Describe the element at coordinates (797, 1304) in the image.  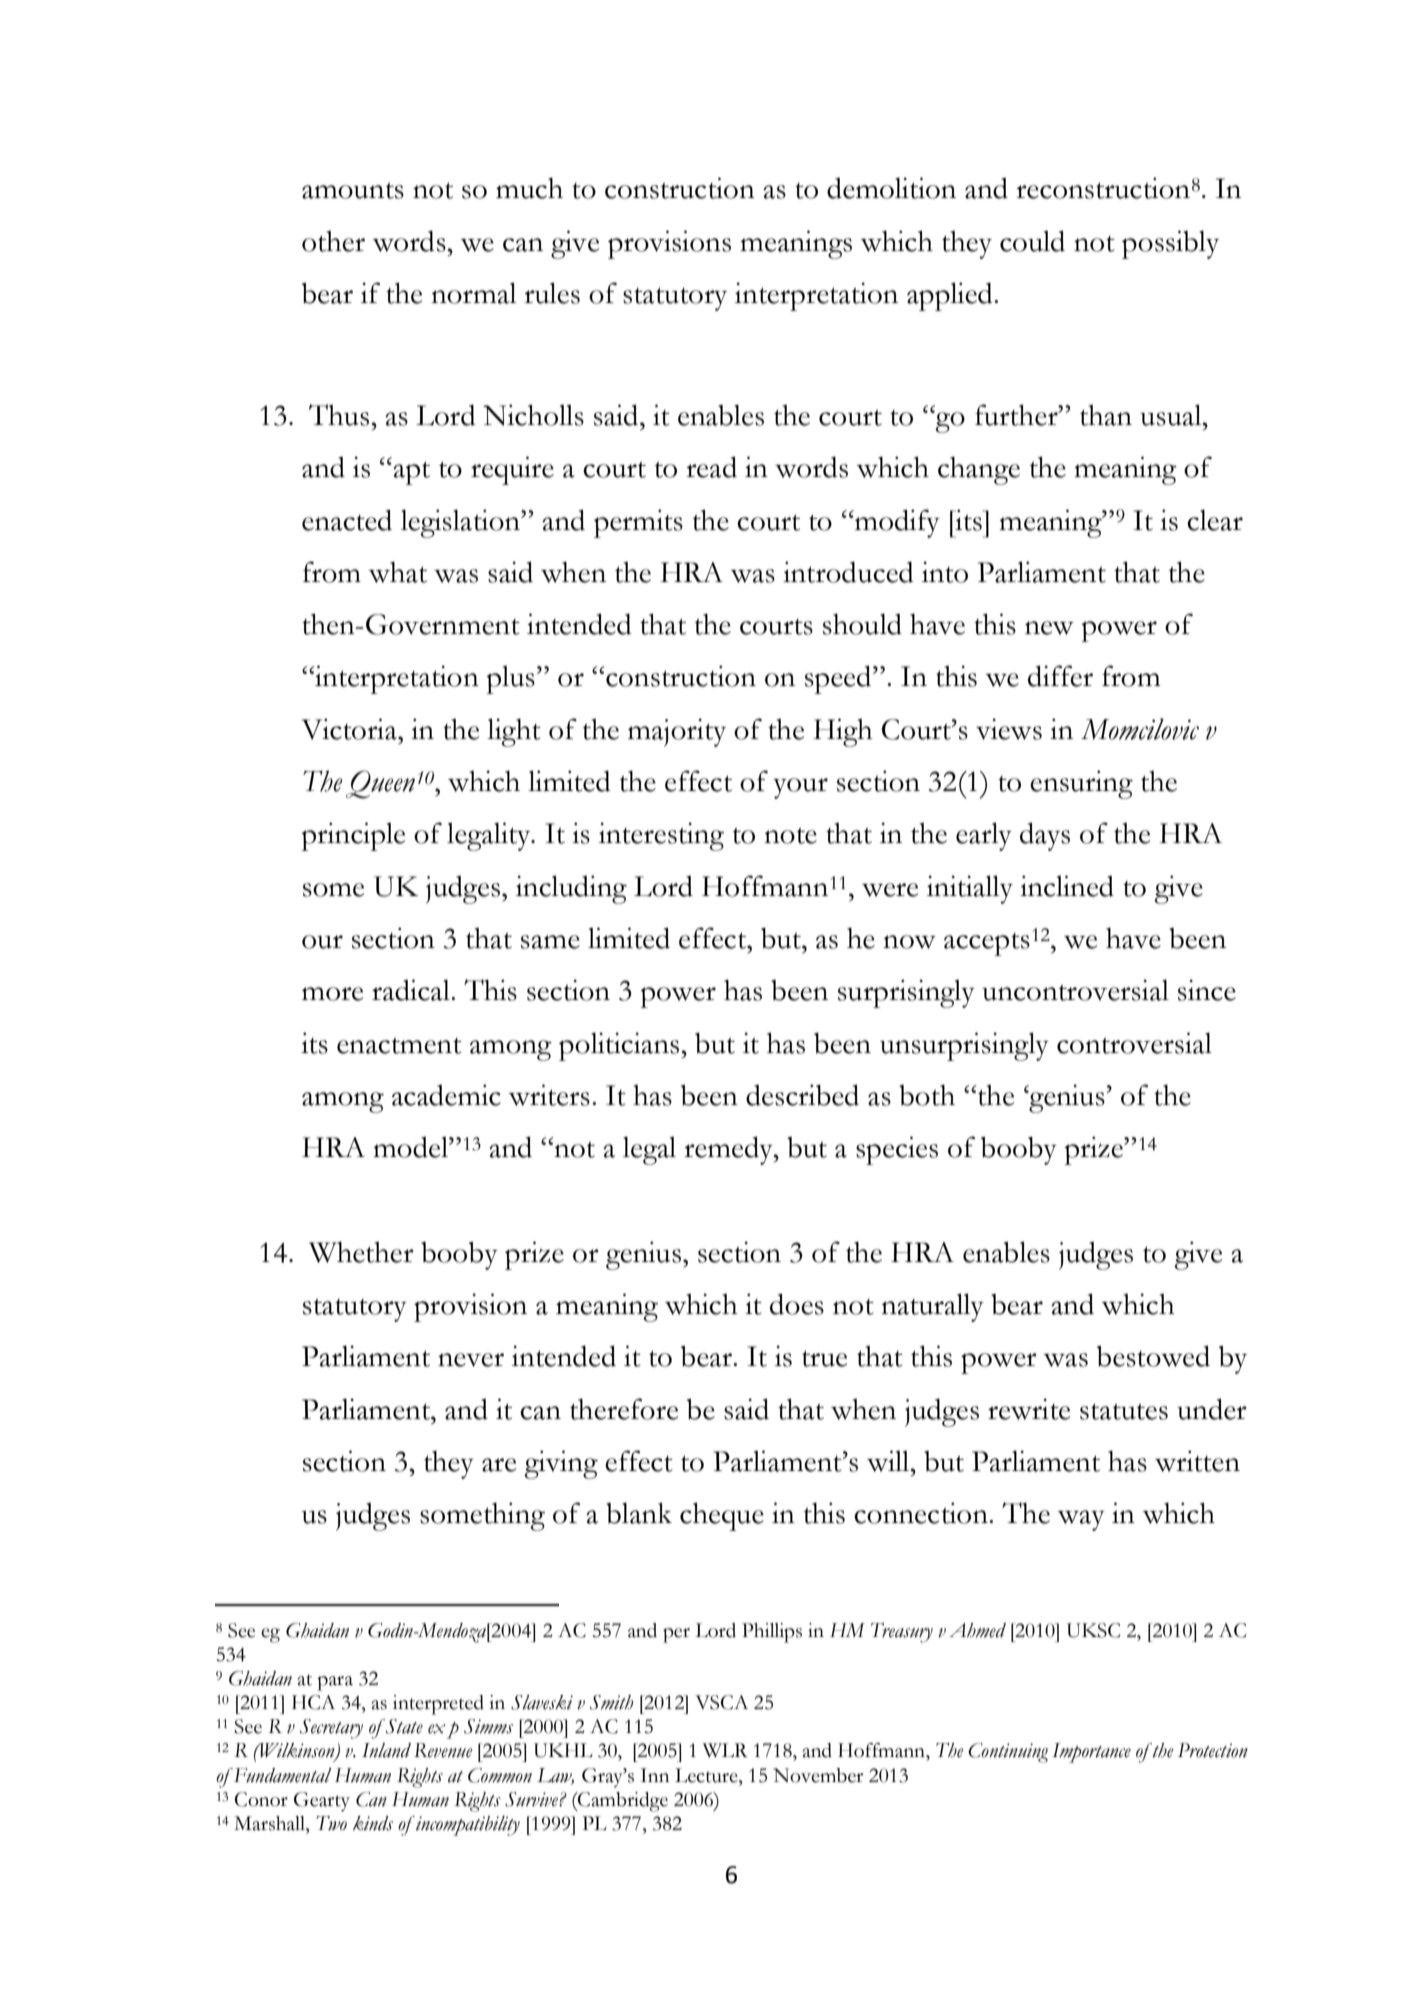
I see `does` at that location.
